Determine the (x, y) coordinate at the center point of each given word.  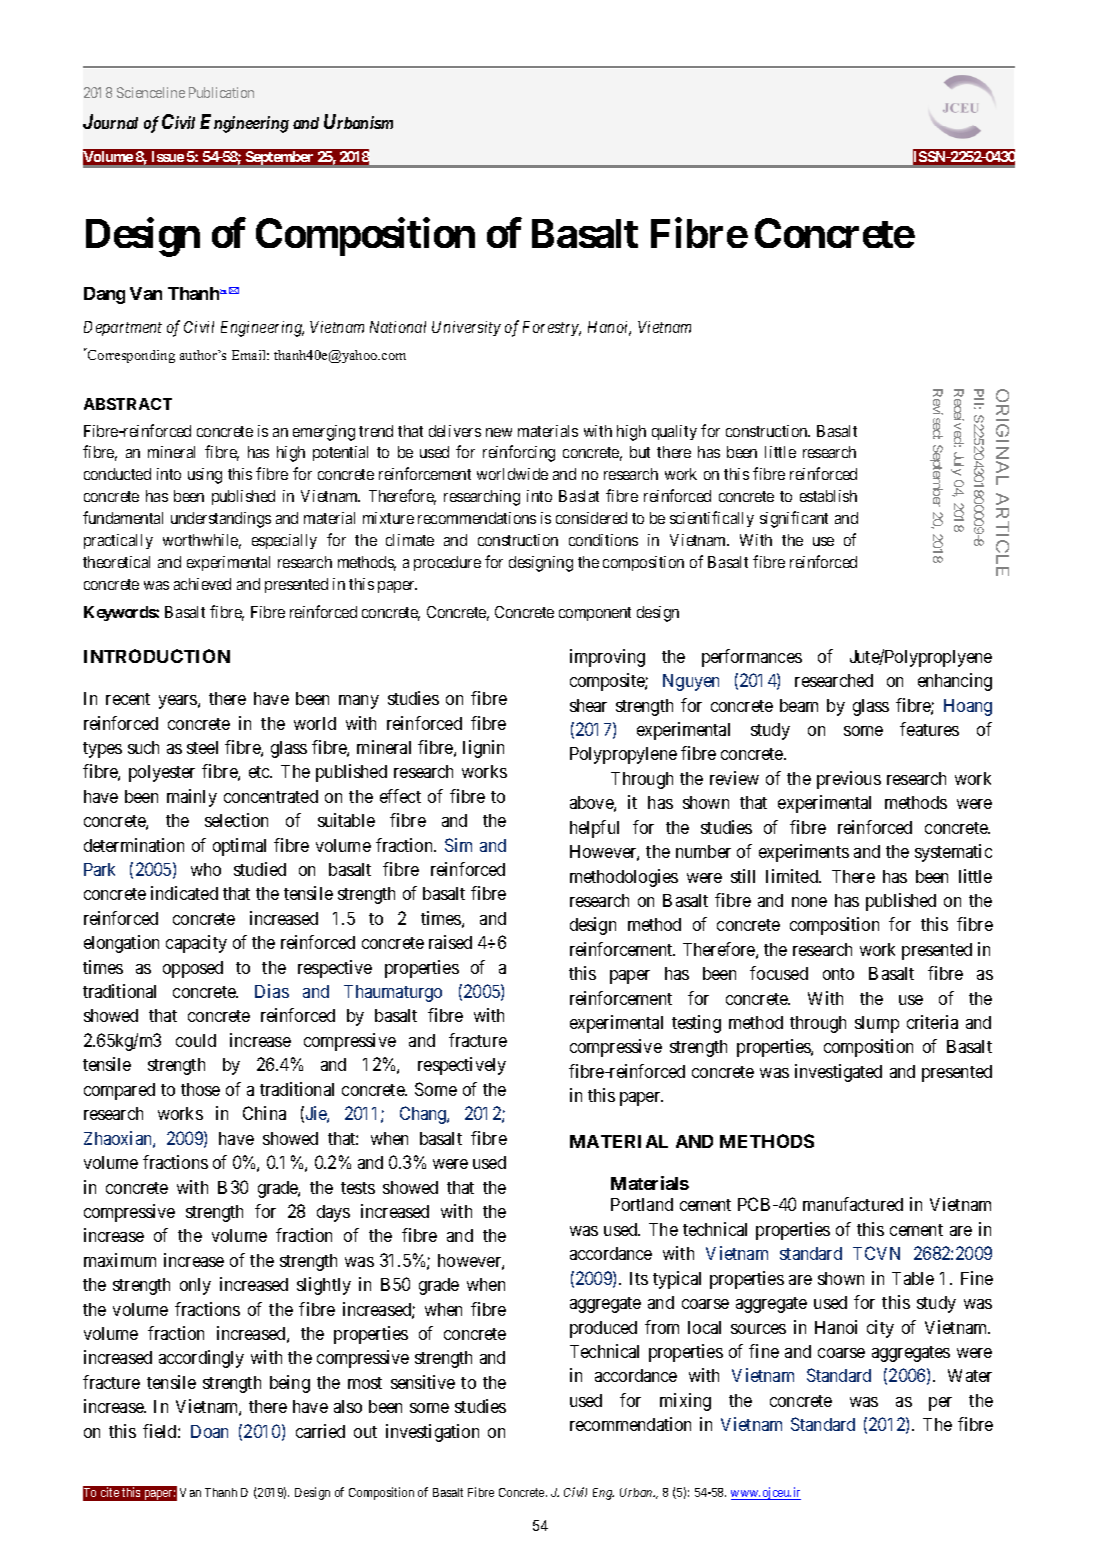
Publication (221, 92)
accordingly (201, 1359)
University (466, 328)
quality (674, 432)
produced (603, 1329)
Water (970, 1375)
